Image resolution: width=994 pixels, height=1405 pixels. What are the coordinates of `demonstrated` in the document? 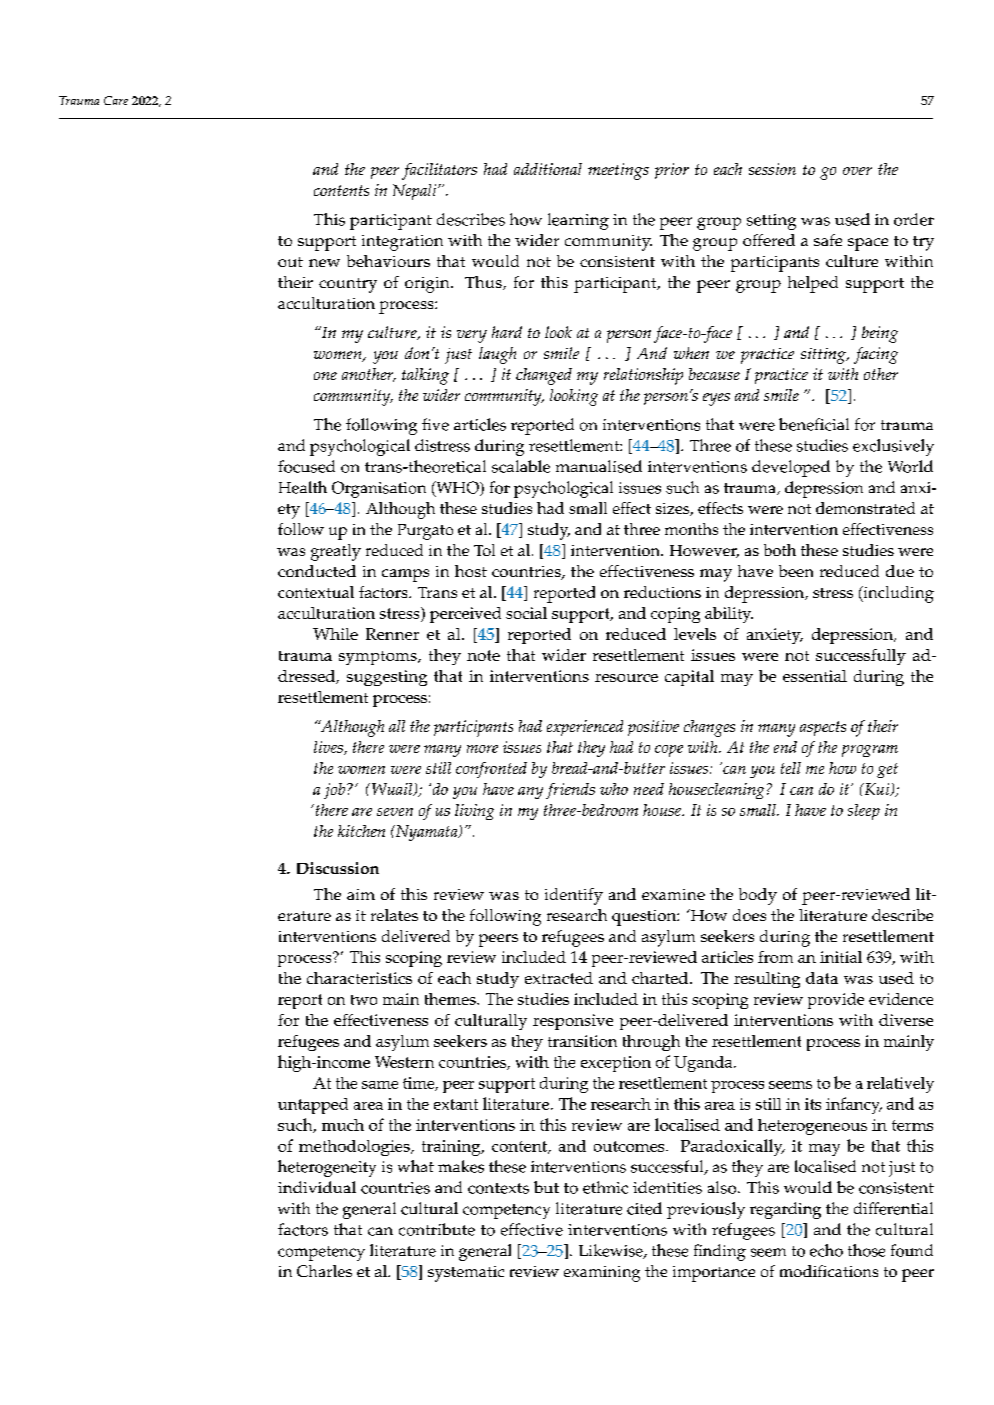 It's located at (865, 508).
